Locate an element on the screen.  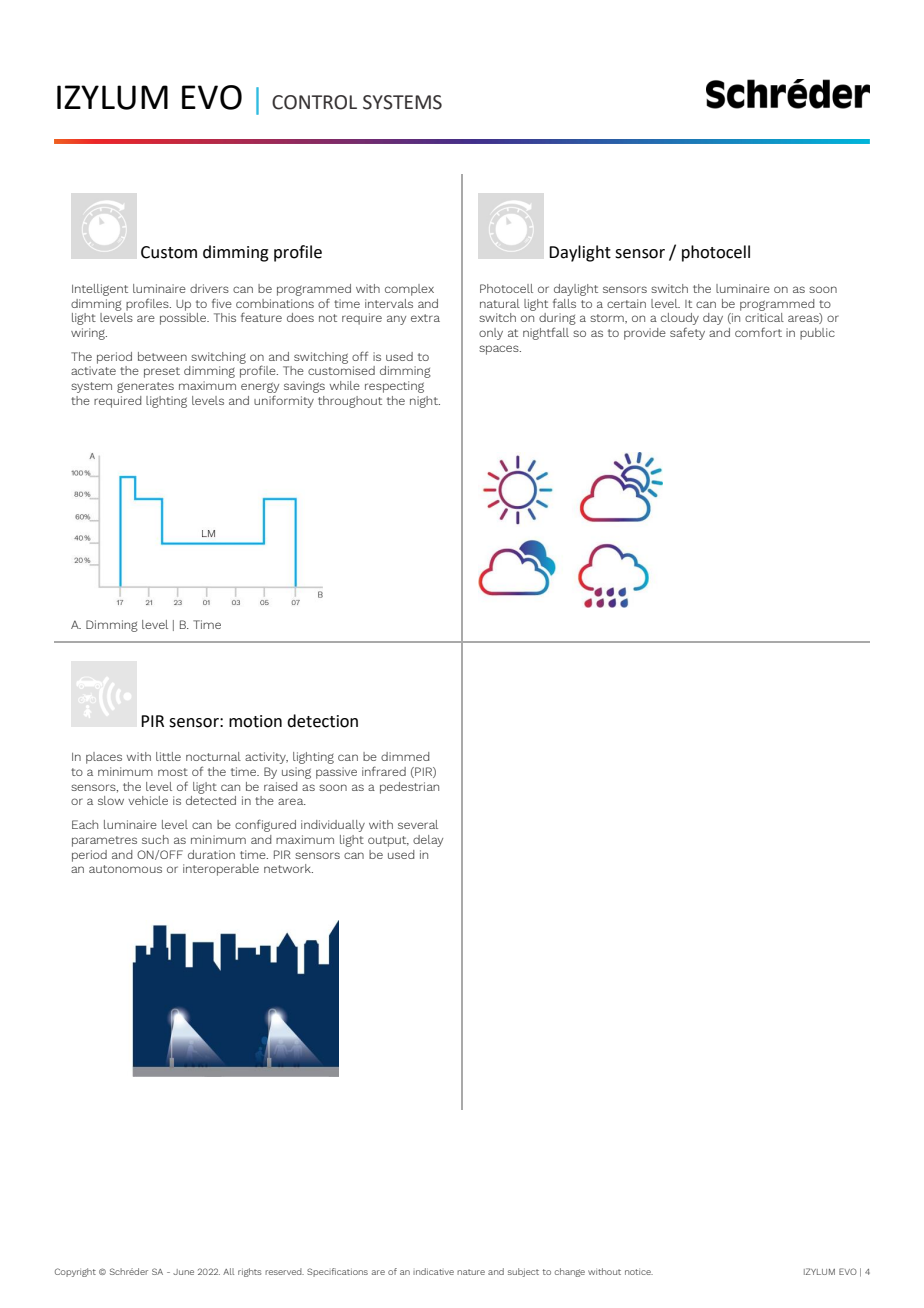
dimmed is located at coordinates (405, 756).
